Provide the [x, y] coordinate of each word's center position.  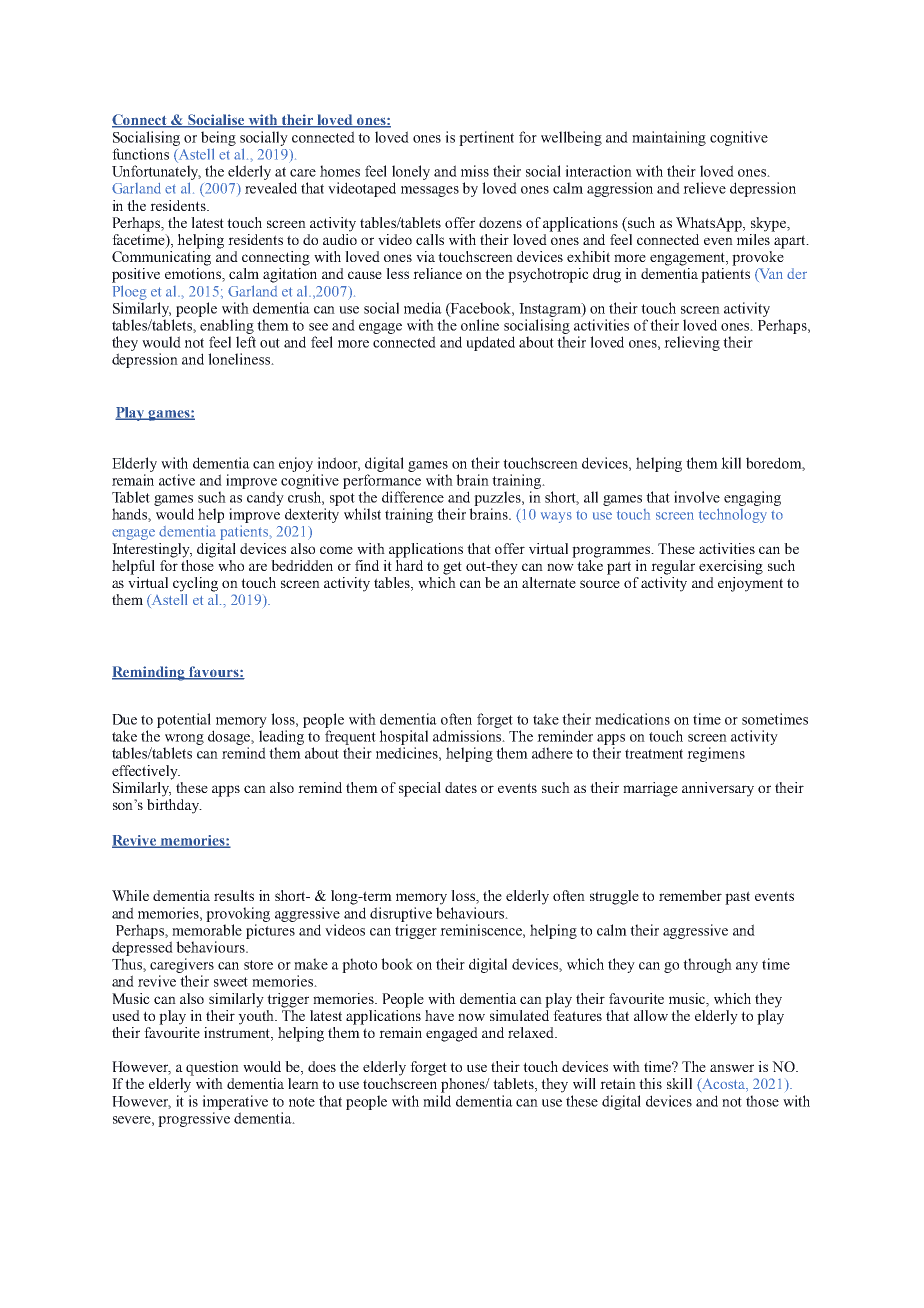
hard [409, 565]
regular [673, 567]
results [234, 895]
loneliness [240, 359]
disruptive [401, 914]
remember [690, 895]
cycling [195, 584]
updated [490, 343]
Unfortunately [156, 172]
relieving [692, 343]
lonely [411, 172]
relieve [704, 188]
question [212, 1068]
